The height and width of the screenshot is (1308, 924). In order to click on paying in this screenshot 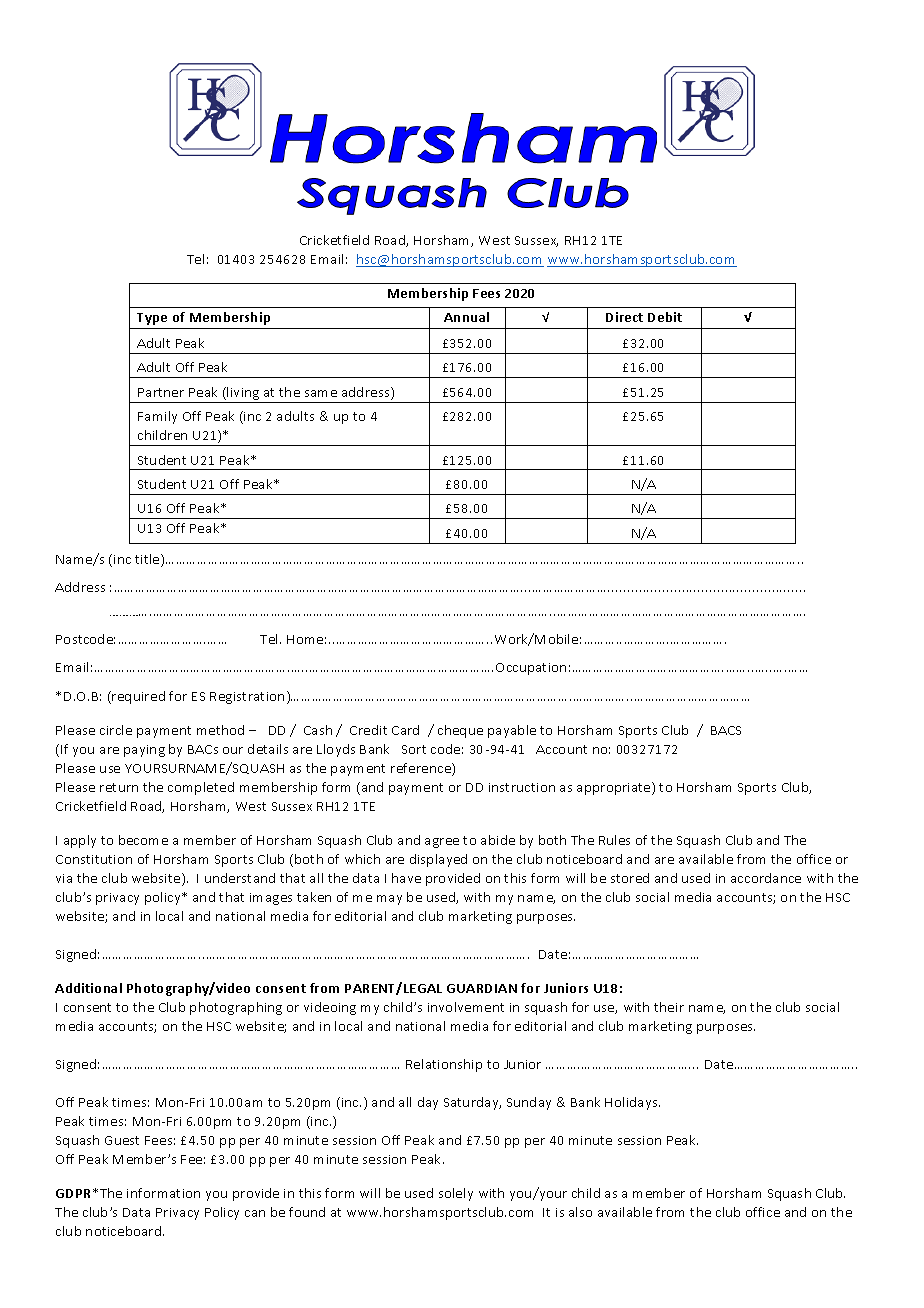, I will do `click(144, 751)`.
